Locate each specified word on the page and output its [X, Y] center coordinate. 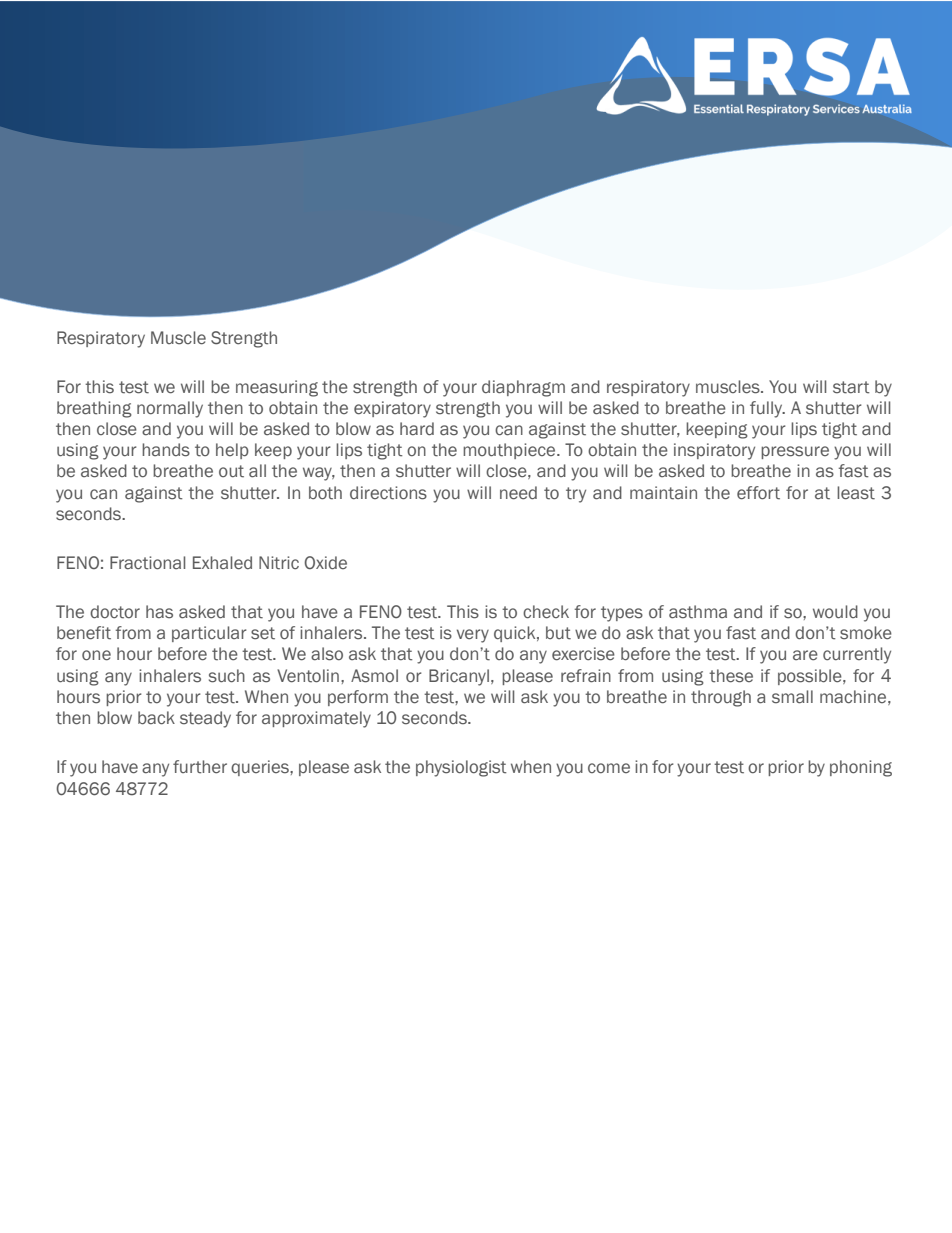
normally [170, 409]
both [325, 493]
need [518, 493]
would [835, 611]
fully [767, 409]
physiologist [461, 768]
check [546, 612]
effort [758, 493]
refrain [586, 676]
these [731, 676]
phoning [861, 768]
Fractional [147, 563]
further [200, 767]
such [227, 676]
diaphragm [523, 388]
